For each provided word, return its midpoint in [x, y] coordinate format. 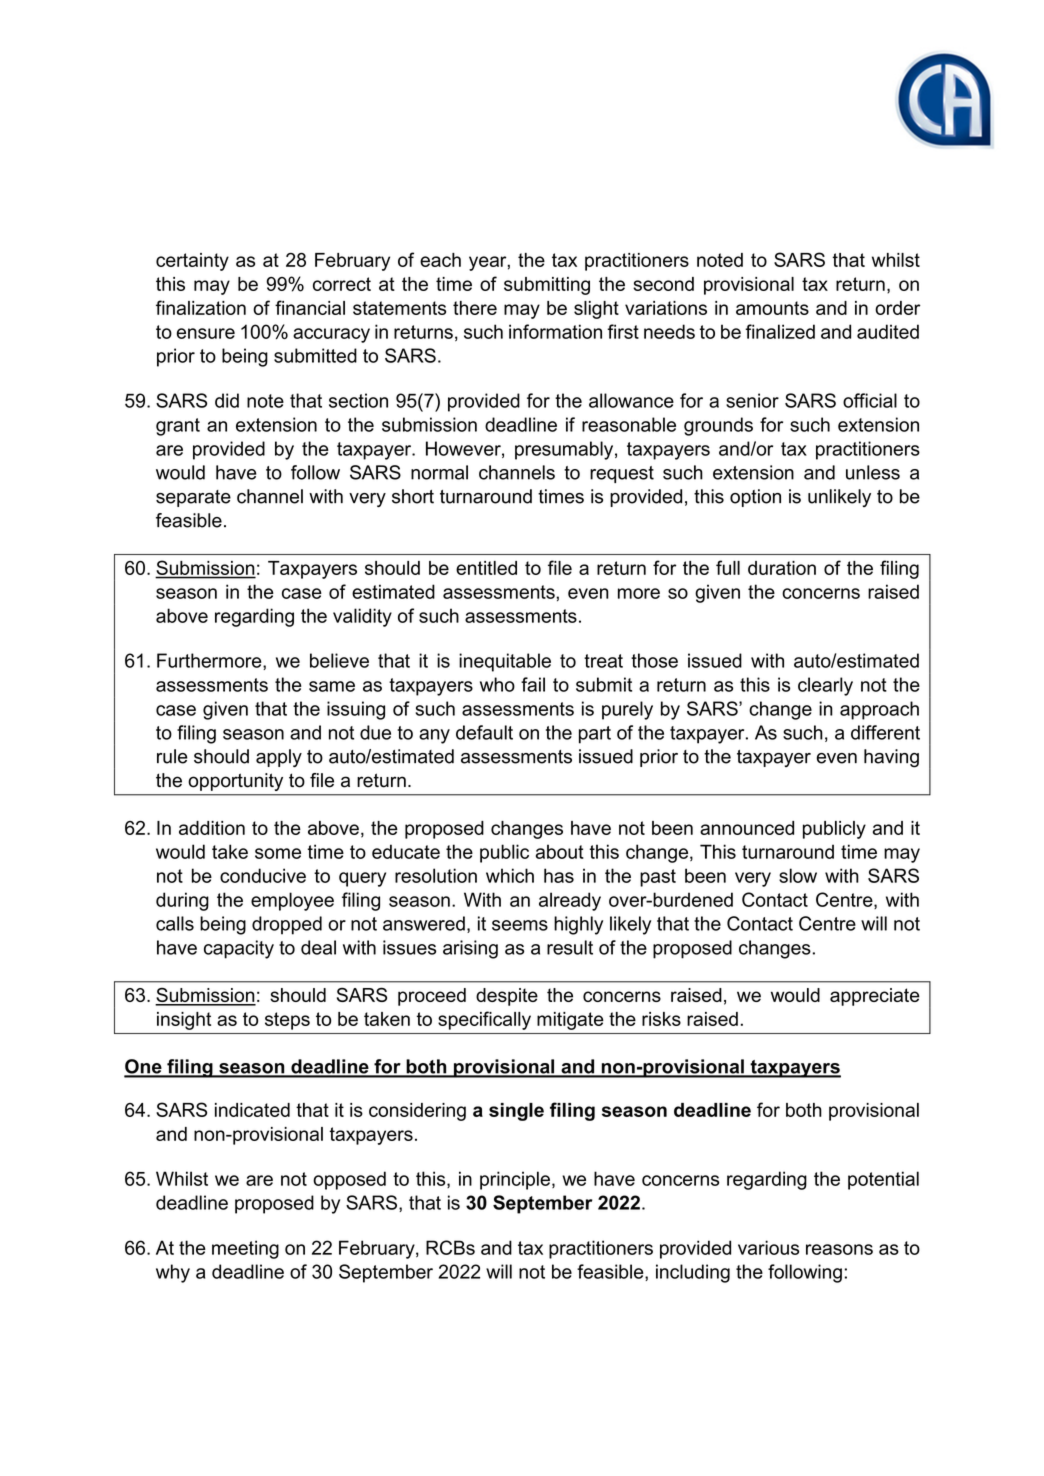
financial [310, 307]
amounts [772, 308]
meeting [245, 1249]
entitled [486, 568]
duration [782, 568]
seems [520, 925]
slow [798, 875]
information [555, 331]
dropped [287, 925]
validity [362, 617]
